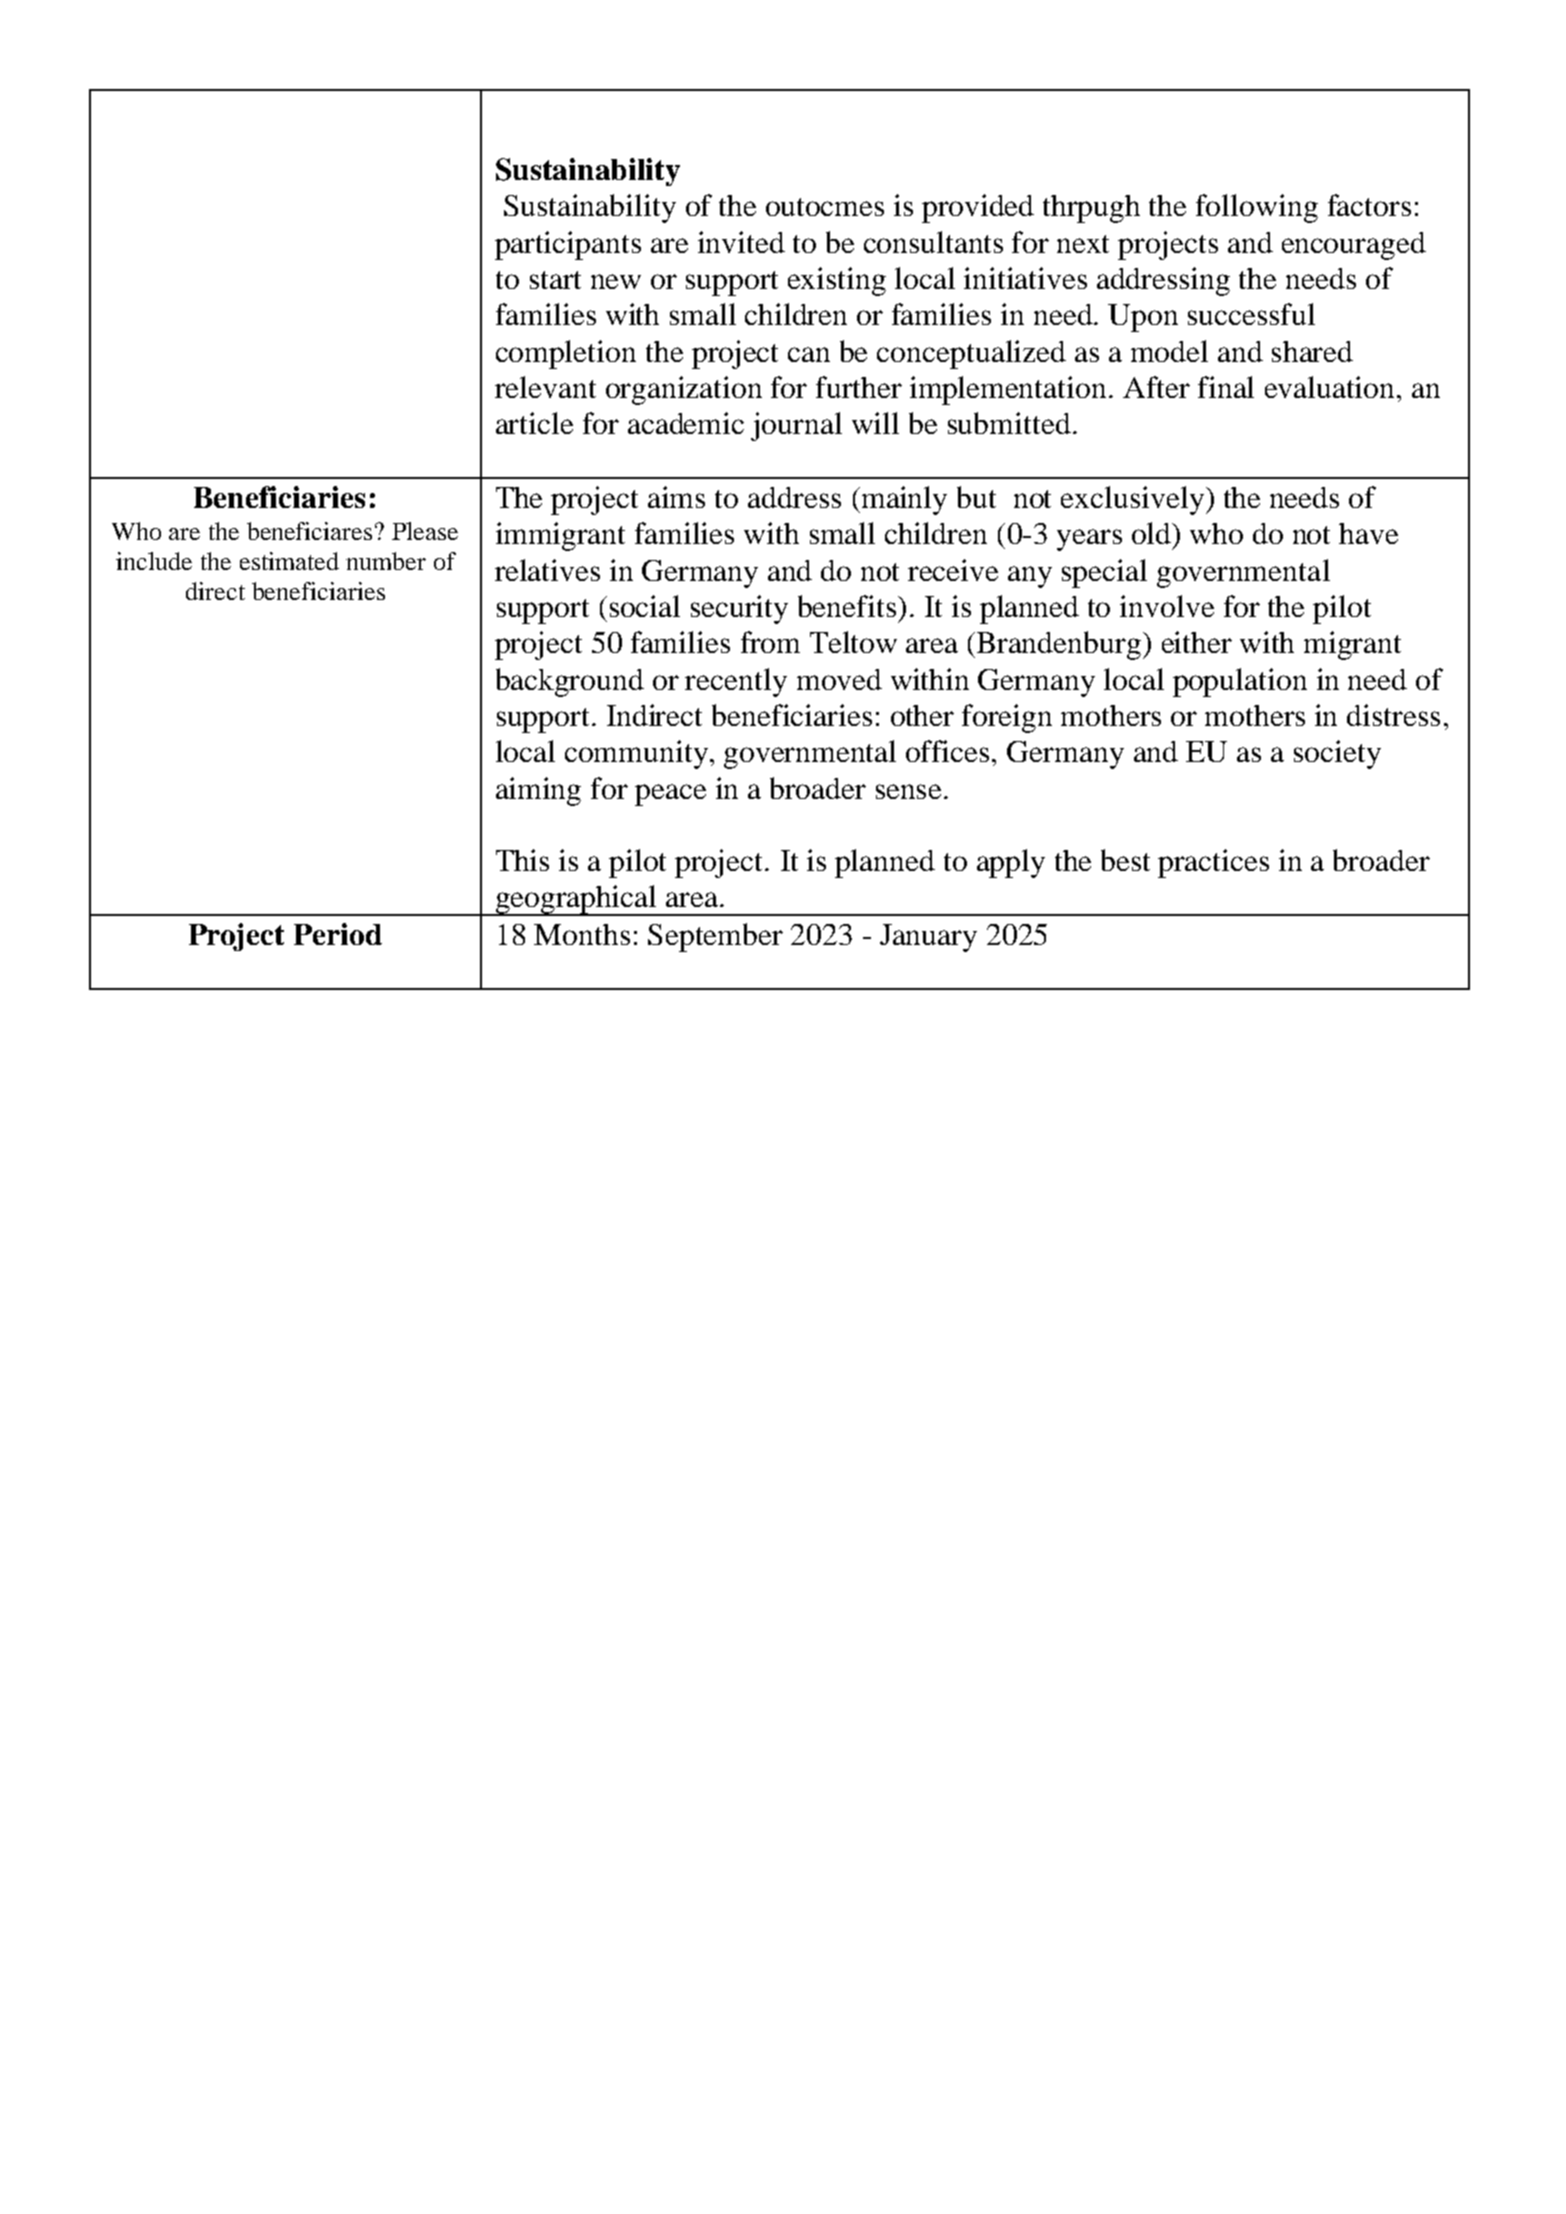 Image resolution: width=1566 pixels, height=2214 pixels. I want to click on Period, so click(338, 934).
